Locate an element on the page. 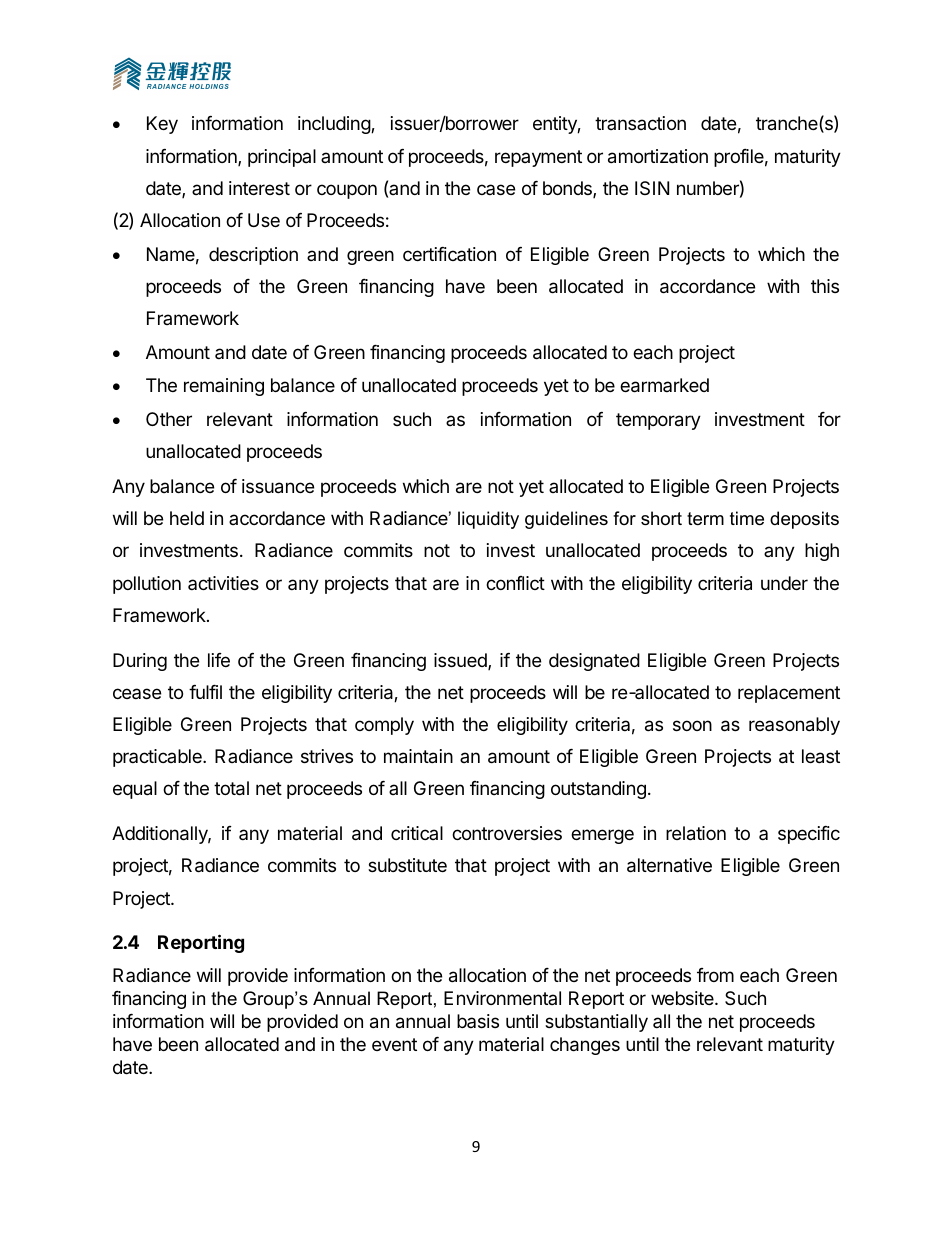 The width and height of the image is (952, 1233). basis is located at coordinates (478, 1021).
